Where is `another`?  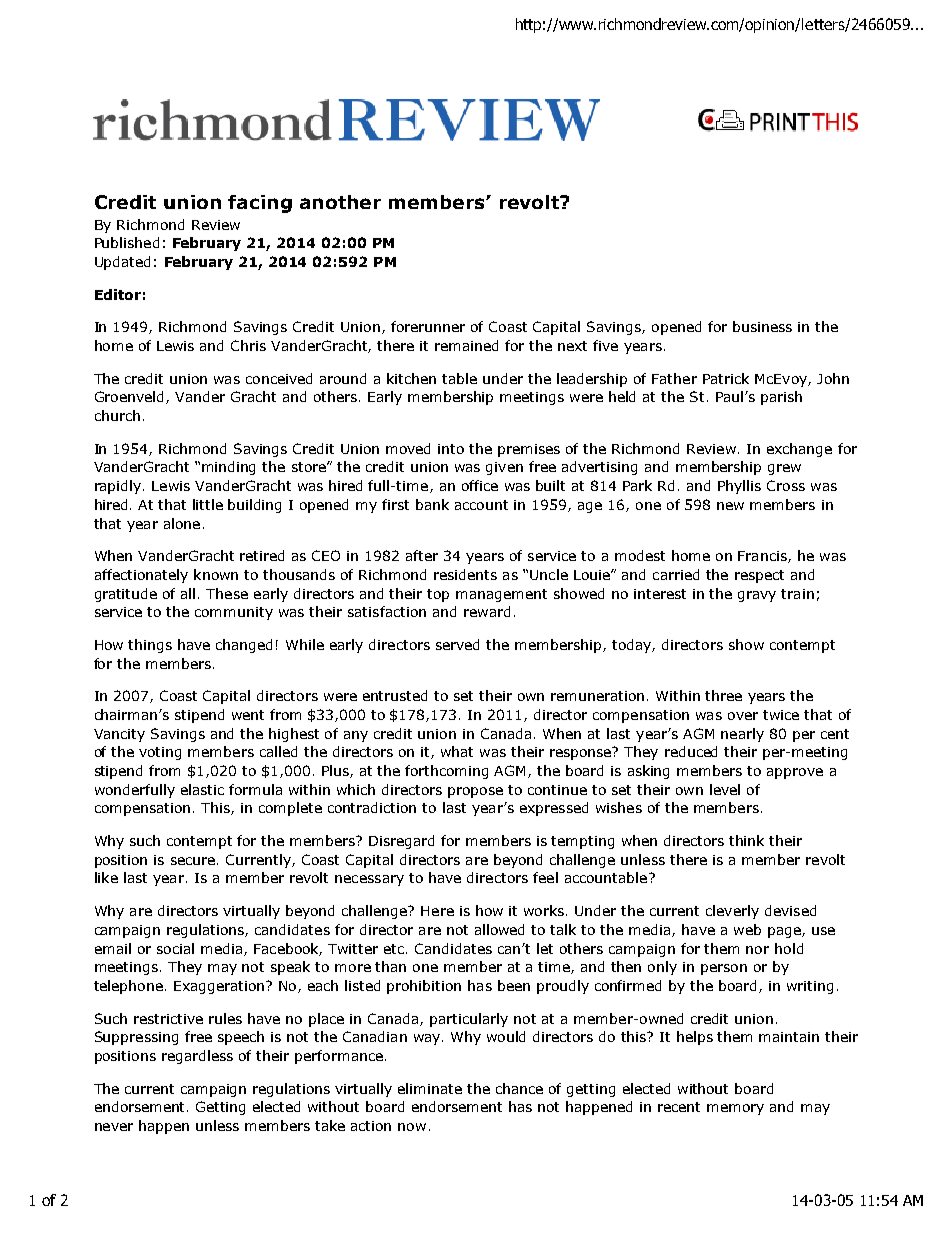
another is located at coordinates (340, 202).
